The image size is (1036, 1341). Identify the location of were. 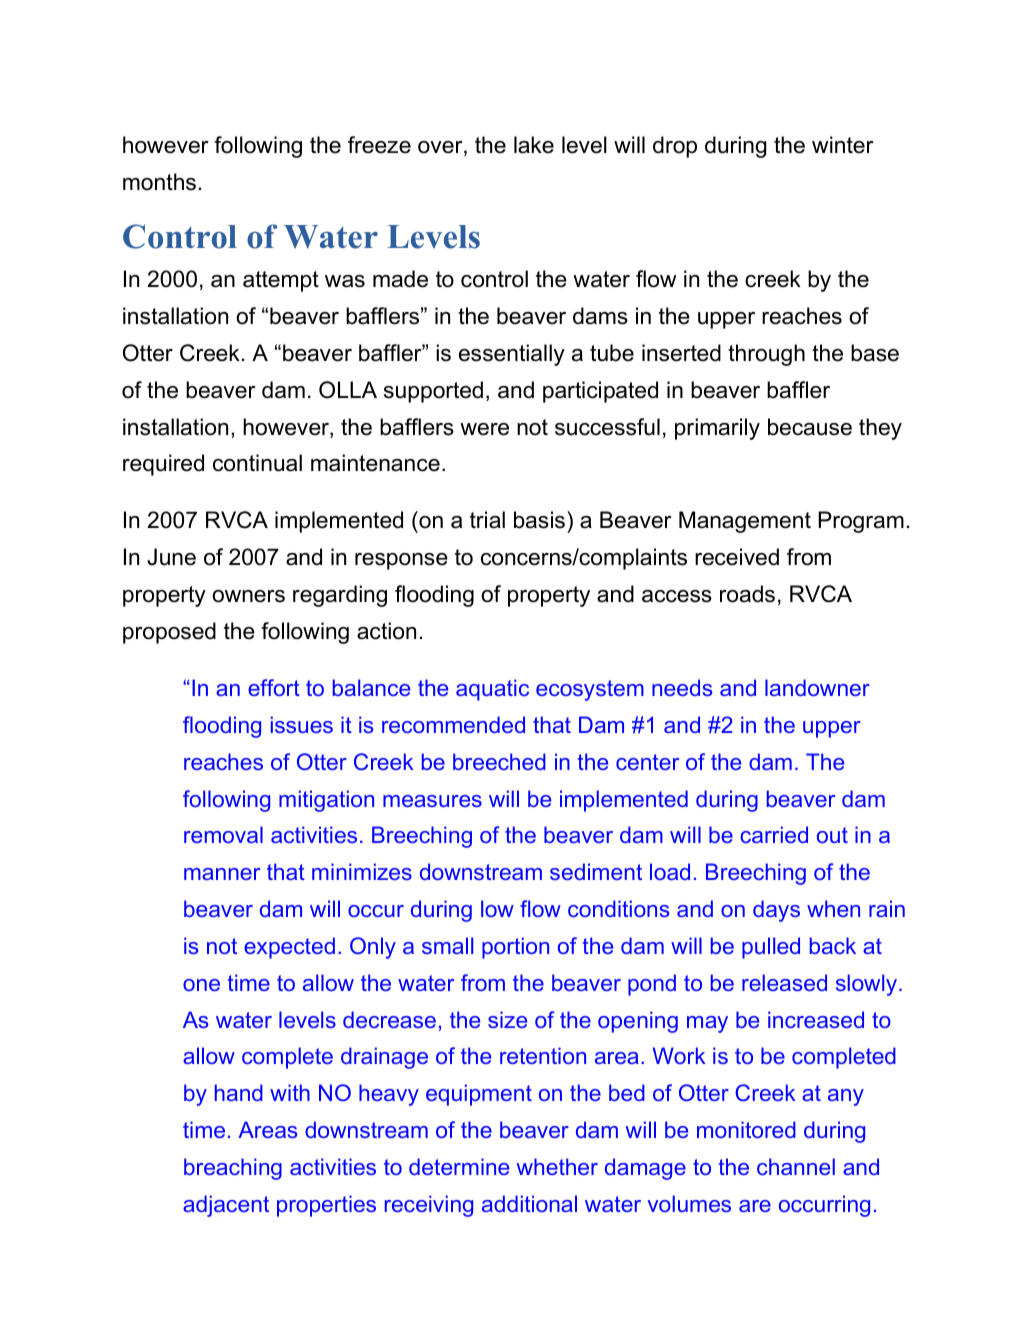
(484, 429).
